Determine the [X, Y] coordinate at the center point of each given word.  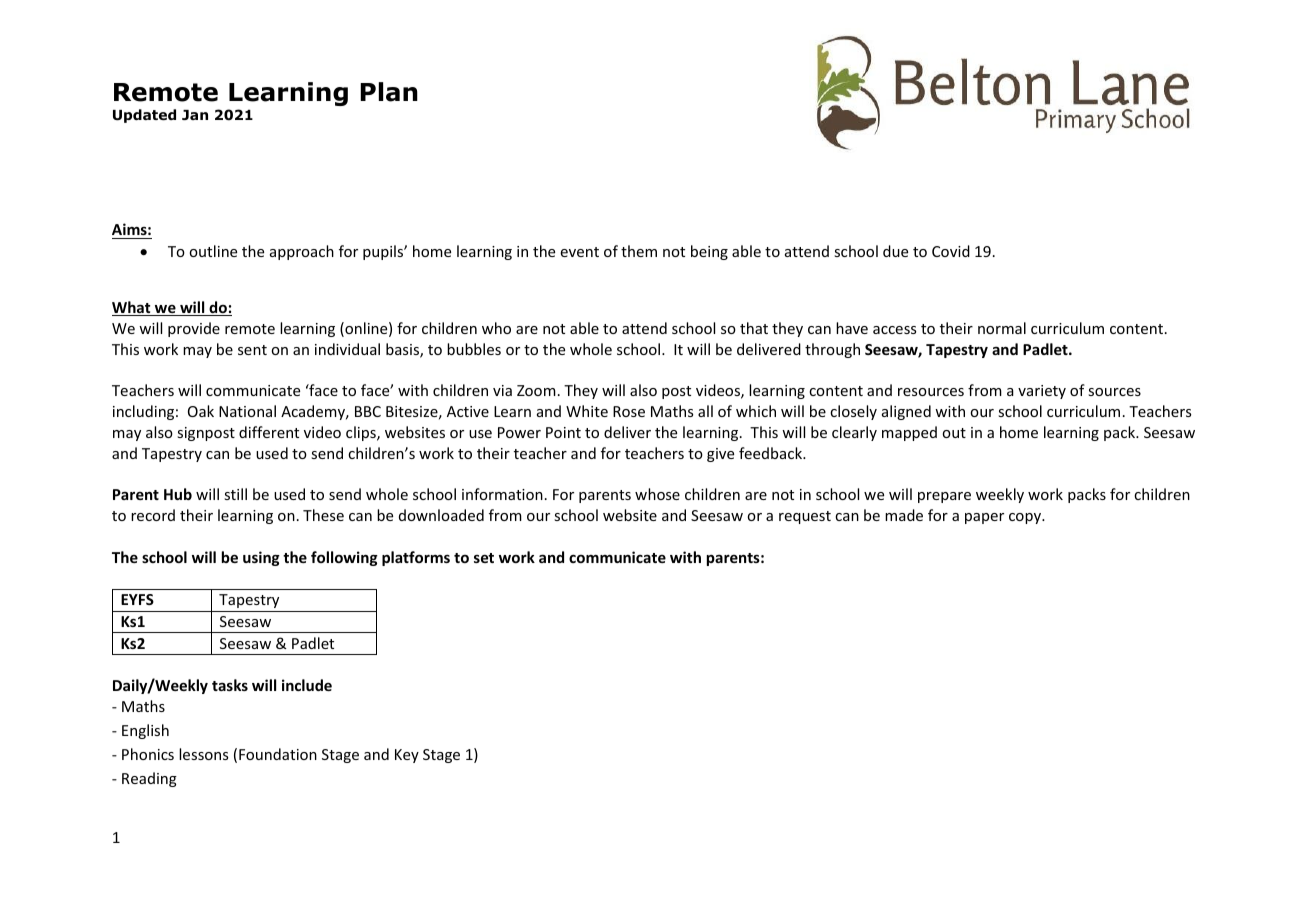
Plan [389, 92]
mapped [909, 433]
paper [984, 518]
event [579, 252]
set [484, 558]
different [269, 432]
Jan [195, 115]
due [895, 251]
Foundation [278, 754]
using [261, 558]
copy [1026, 518]
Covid [951, 251]
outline [213, 251]
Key [407, 756]
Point [563, 432]
